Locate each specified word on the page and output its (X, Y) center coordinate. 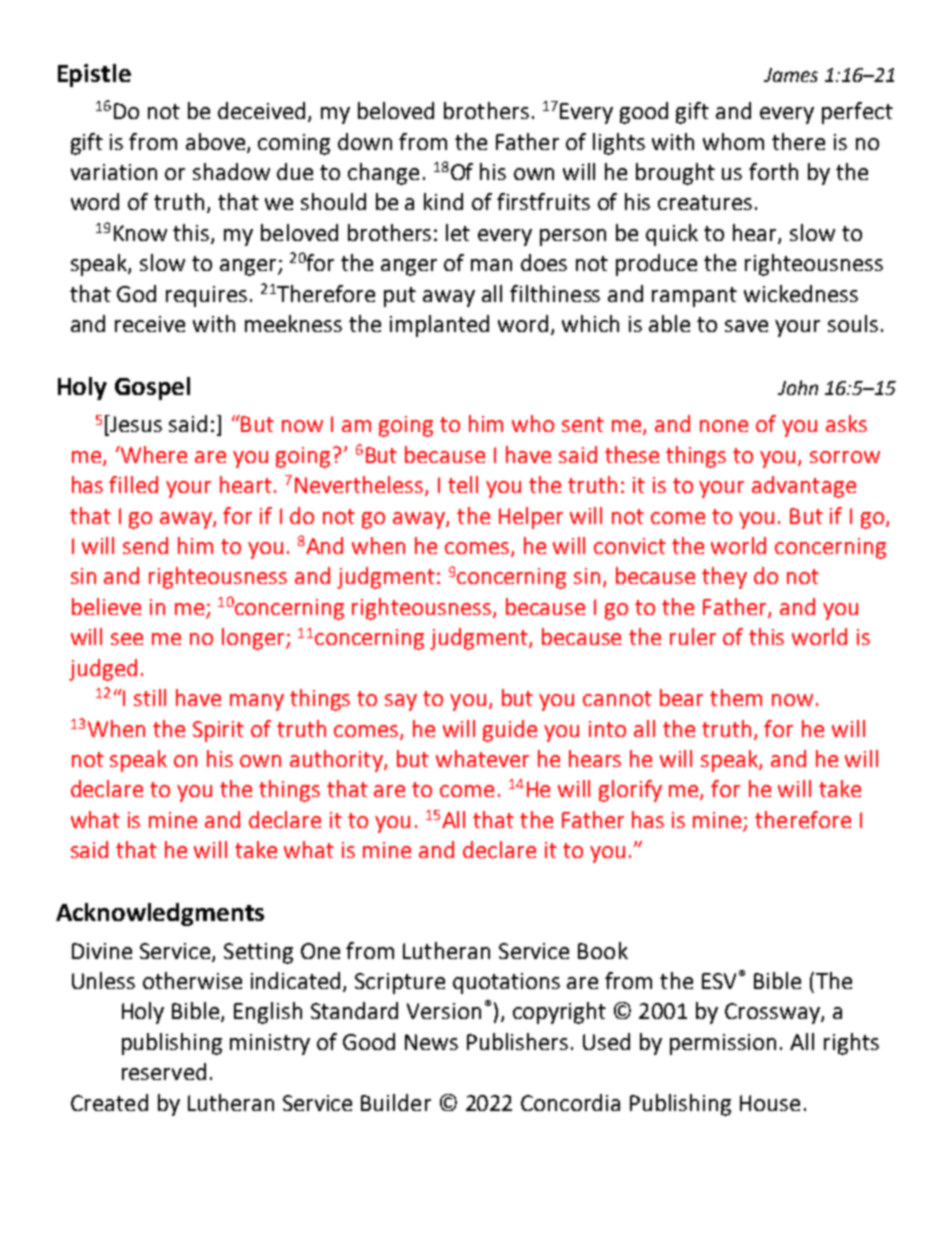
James (791, 75)
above (217, 142)
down (365, 141)
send (145, 545)
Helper (531, 518)
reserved (164, 1071)
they (724, 578)
